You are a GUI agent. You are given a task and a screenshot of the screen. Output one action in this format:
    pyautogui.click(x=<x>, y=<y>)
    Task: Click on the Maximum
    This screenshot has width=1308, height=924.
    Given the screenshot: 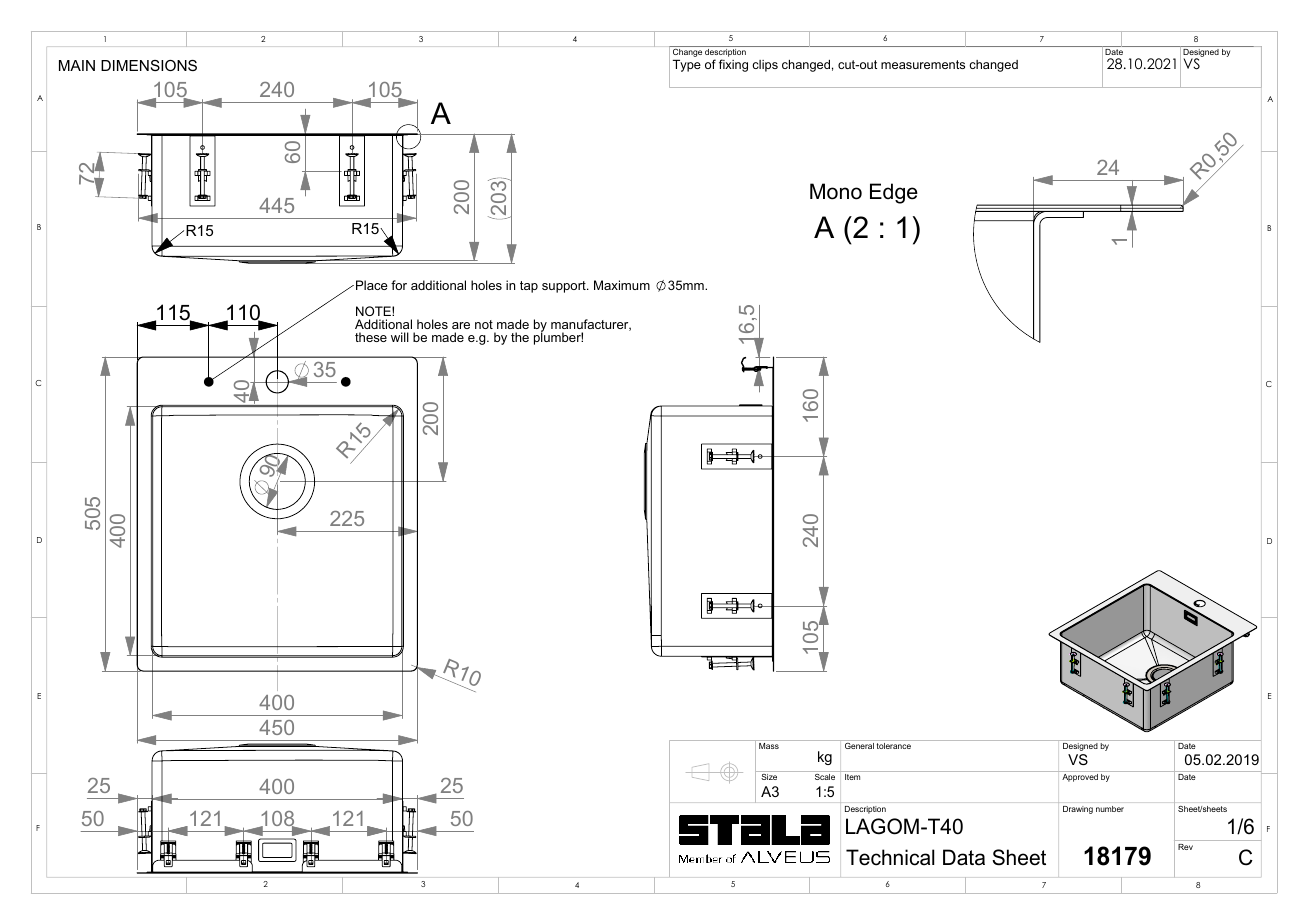 What is the action you would take?
    pyautogui.click(x=622, y=285)
